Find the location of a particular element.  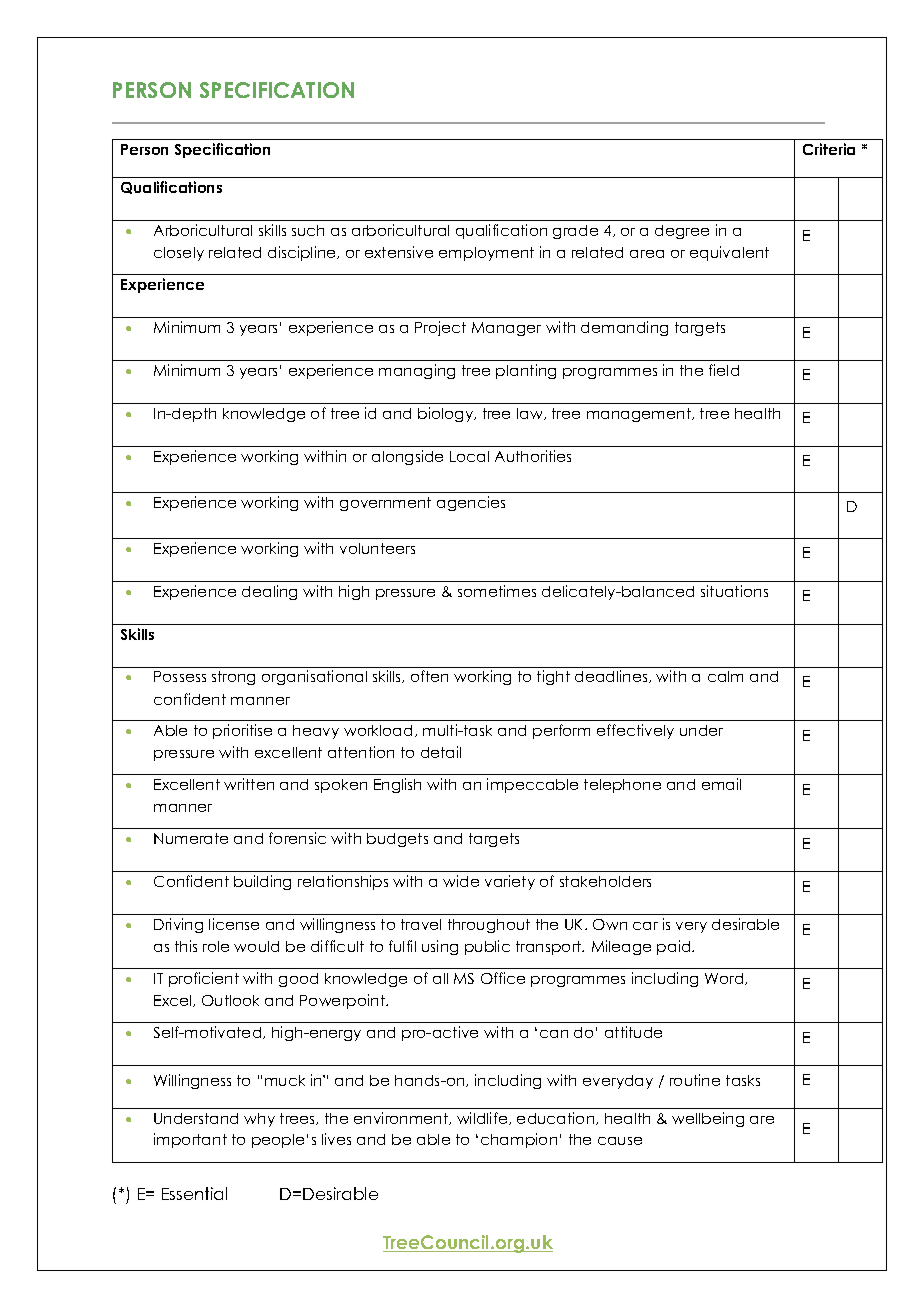

such is located at coordinates (308, 230).
